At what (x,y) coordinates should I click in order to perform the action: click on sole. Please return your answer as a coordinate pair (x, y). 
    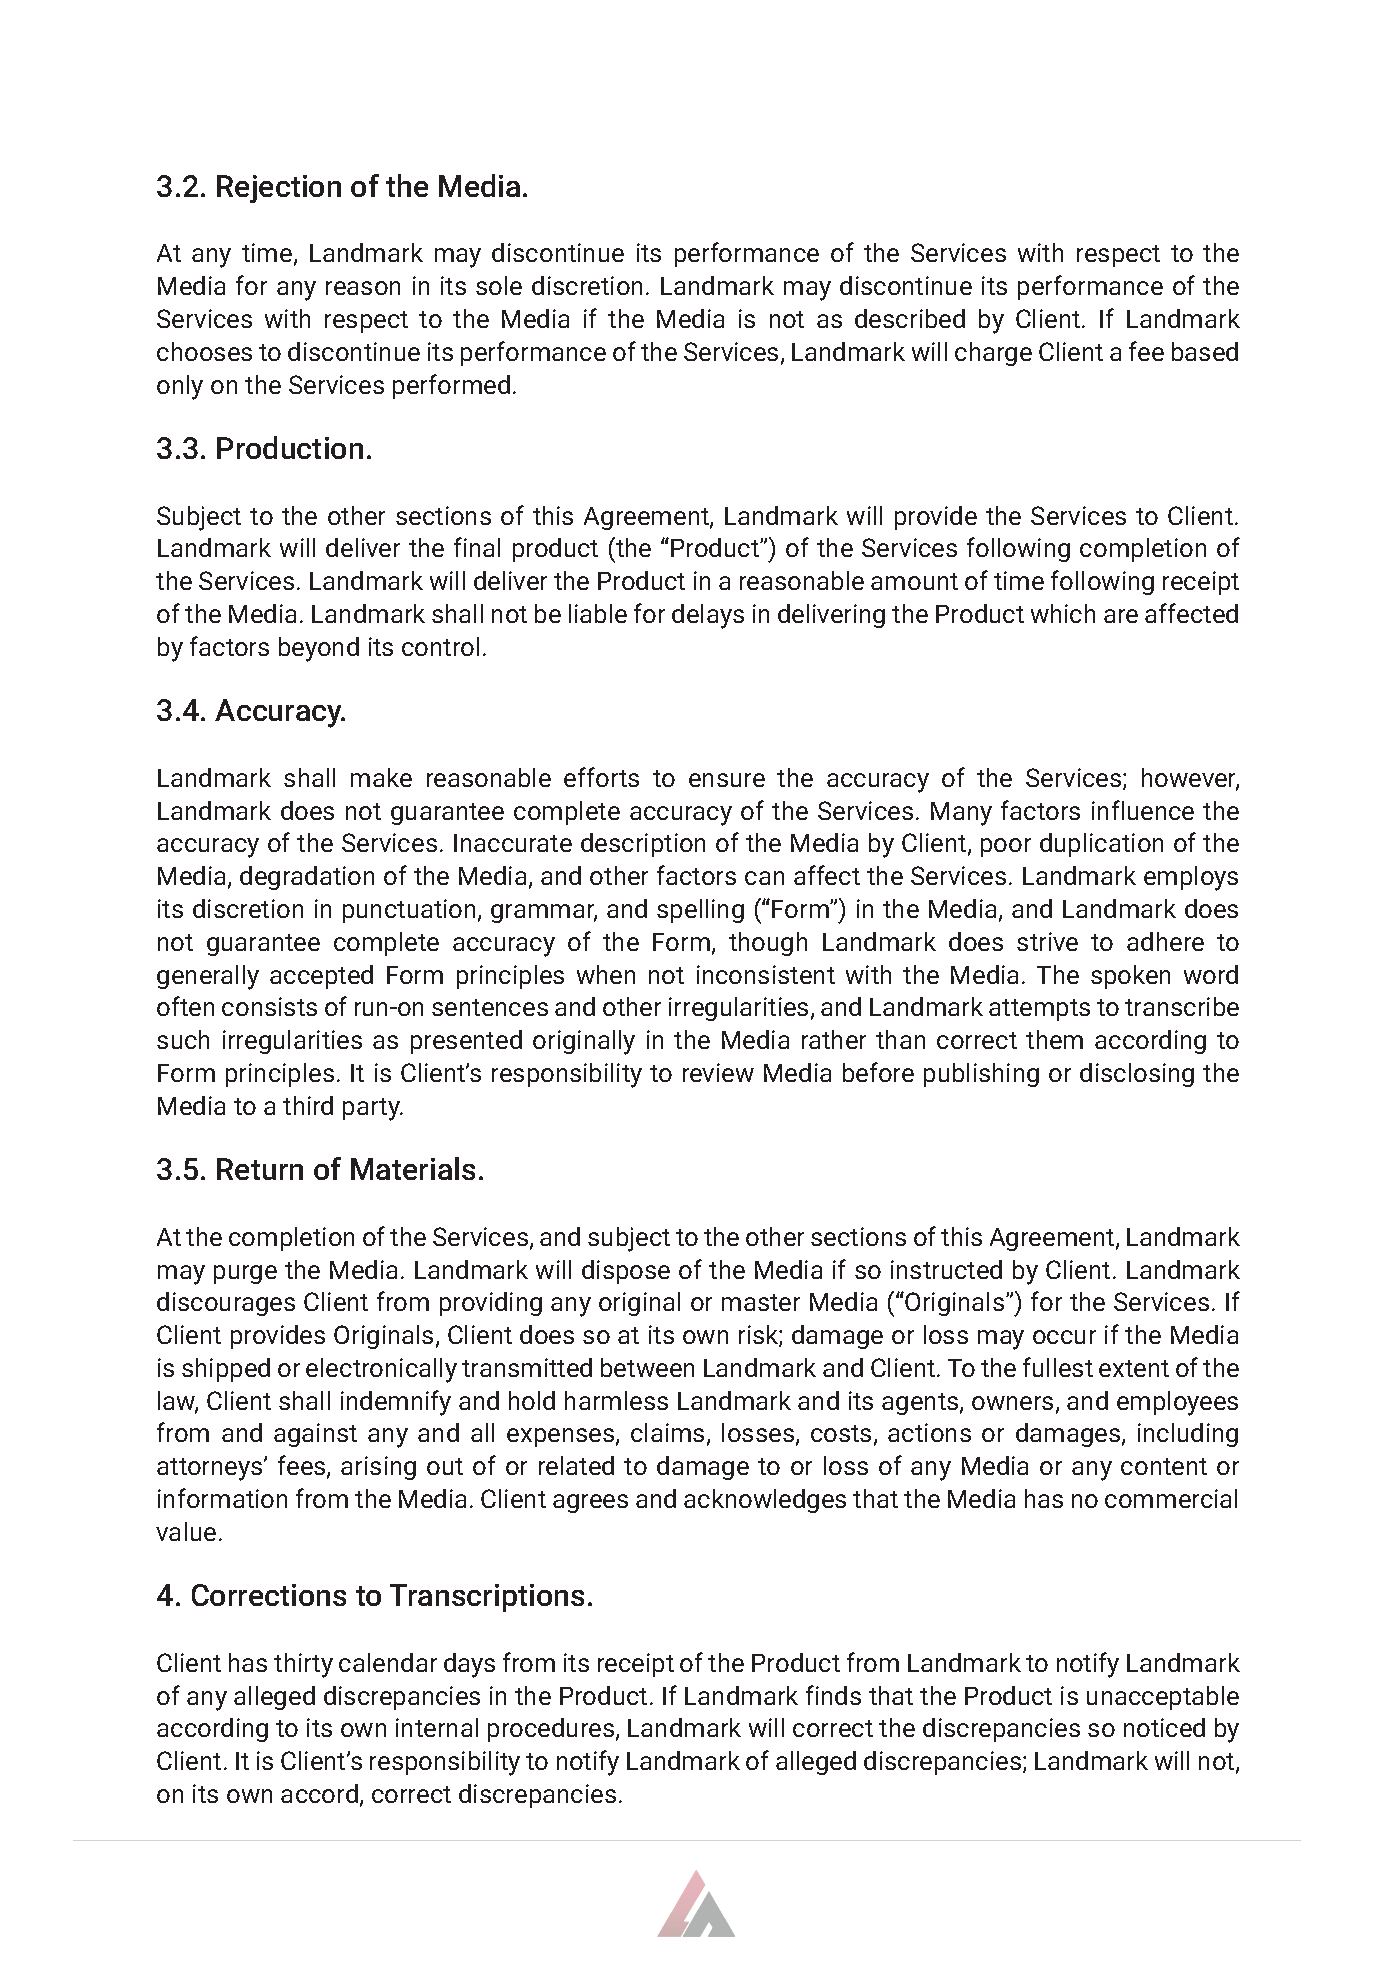
    Looking at the image, I should click on (499, 285).
